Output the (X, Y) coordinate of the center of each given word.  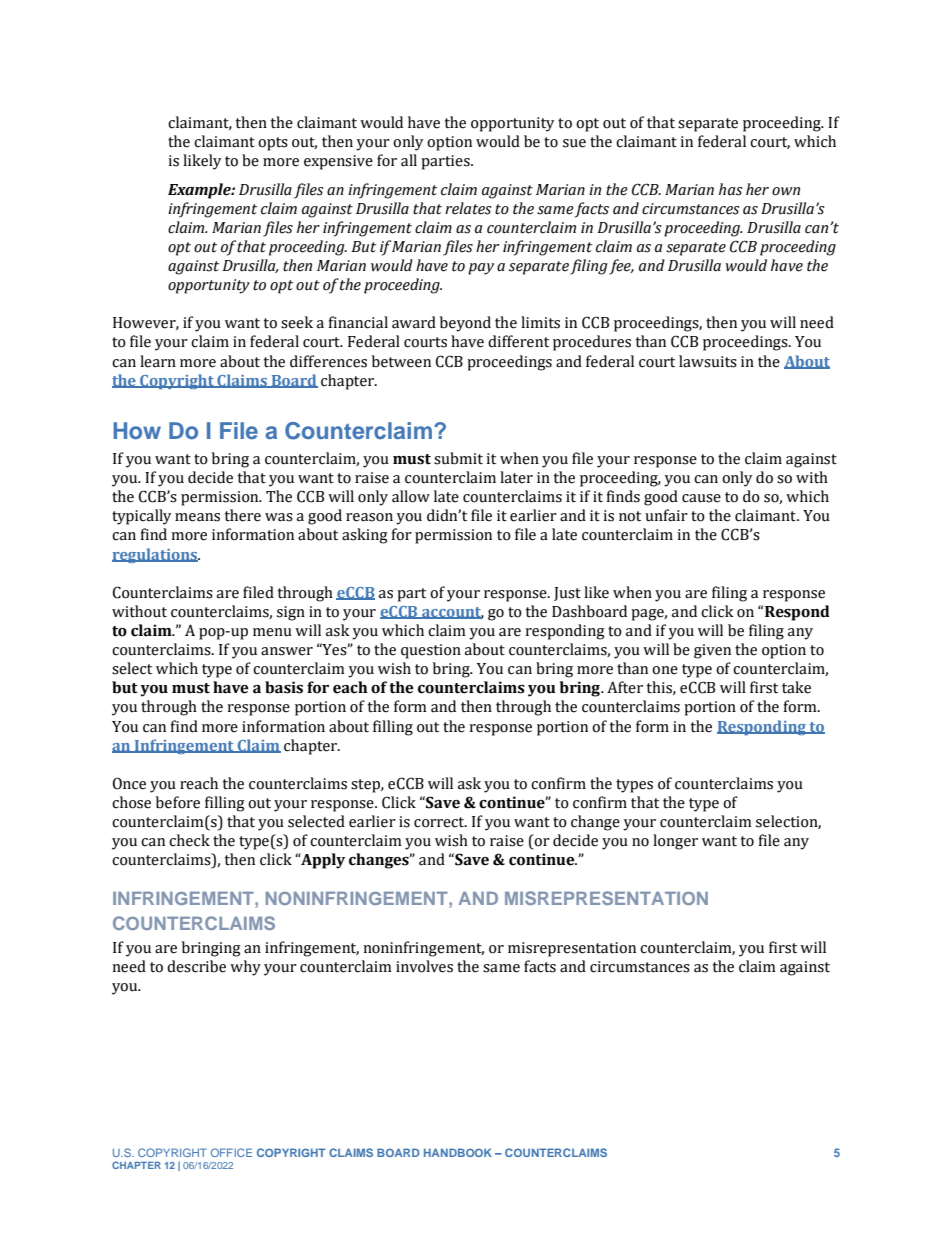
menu (272, 632)
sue (574, 143)
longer (675, 842)
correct (440, 822)
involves (424, 966)
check (189, 840)
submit (458, 458)
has (730, 189)
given (712, 651)
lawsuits (708, 361)
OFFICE (231, 1152)
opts (273, 144)
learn (158, 361)
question (431, 651)
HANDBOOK (458, 1152)
